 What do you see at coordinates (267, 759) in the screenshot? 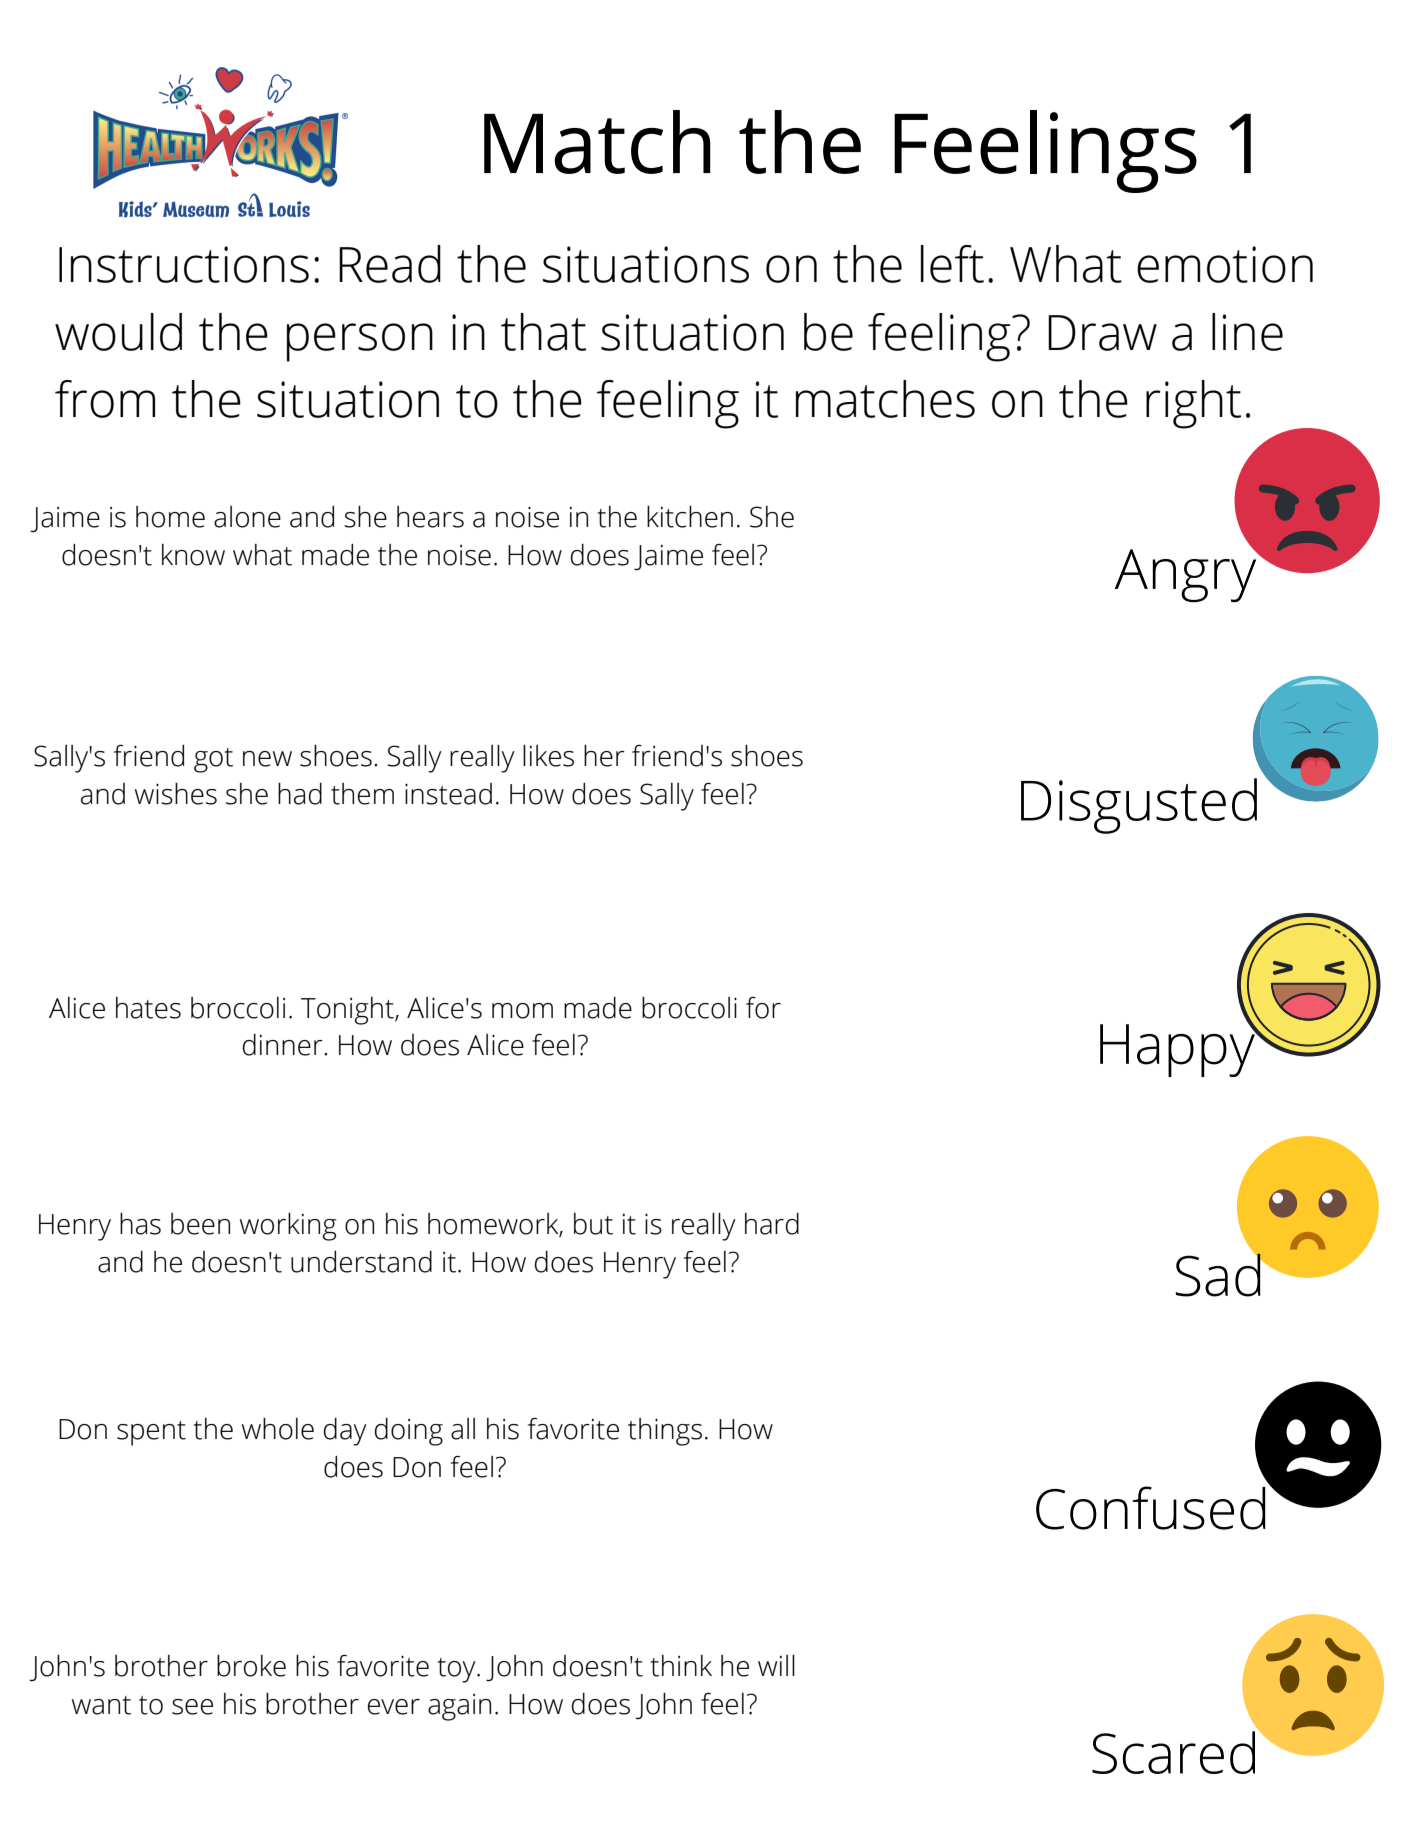
I see `new` at bounding box center [267, 759].
